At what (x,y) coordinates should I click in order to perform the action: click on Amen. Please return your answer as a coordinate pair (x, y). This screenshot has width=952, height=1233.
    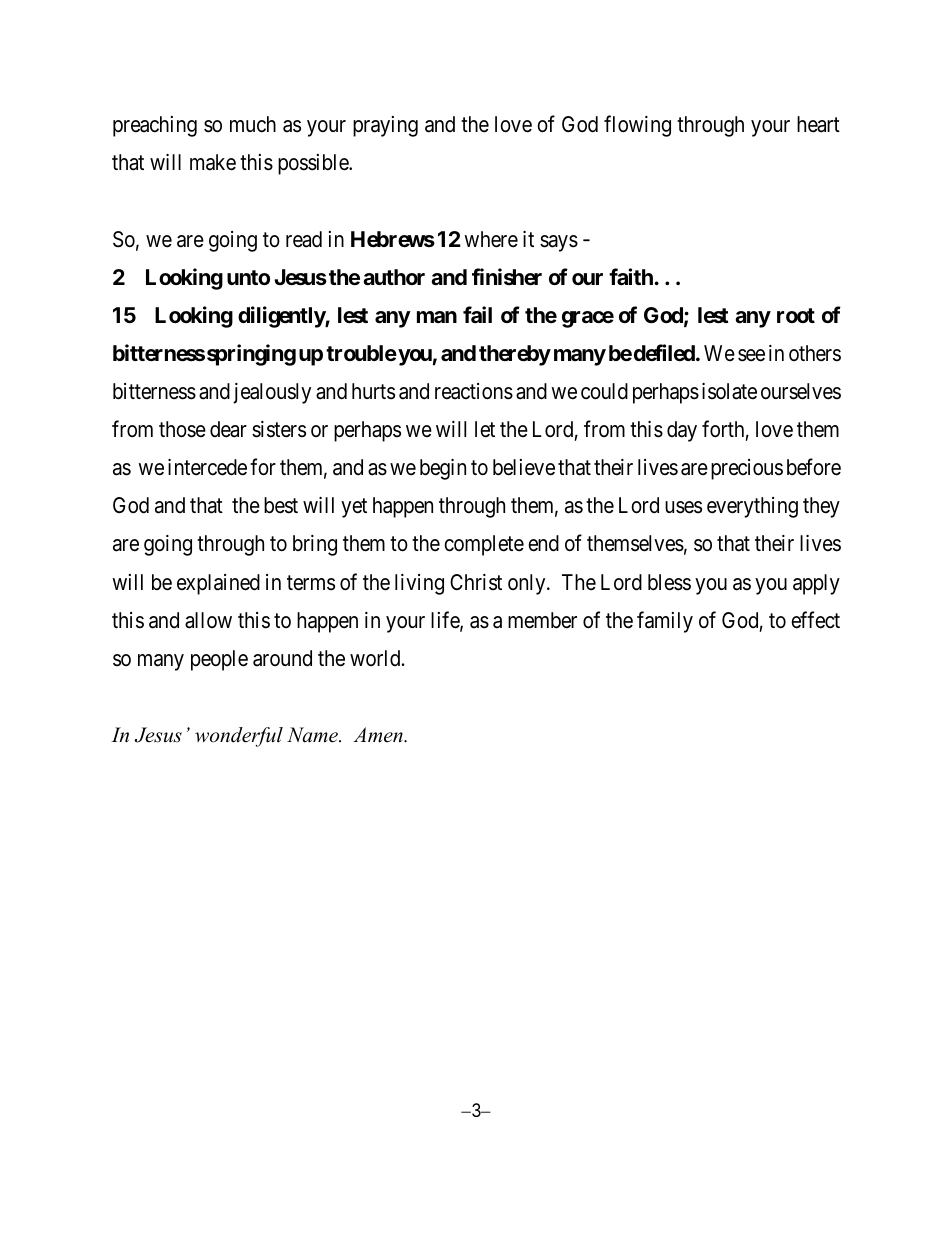
    Looking at the image, I should click on (379, 735).
